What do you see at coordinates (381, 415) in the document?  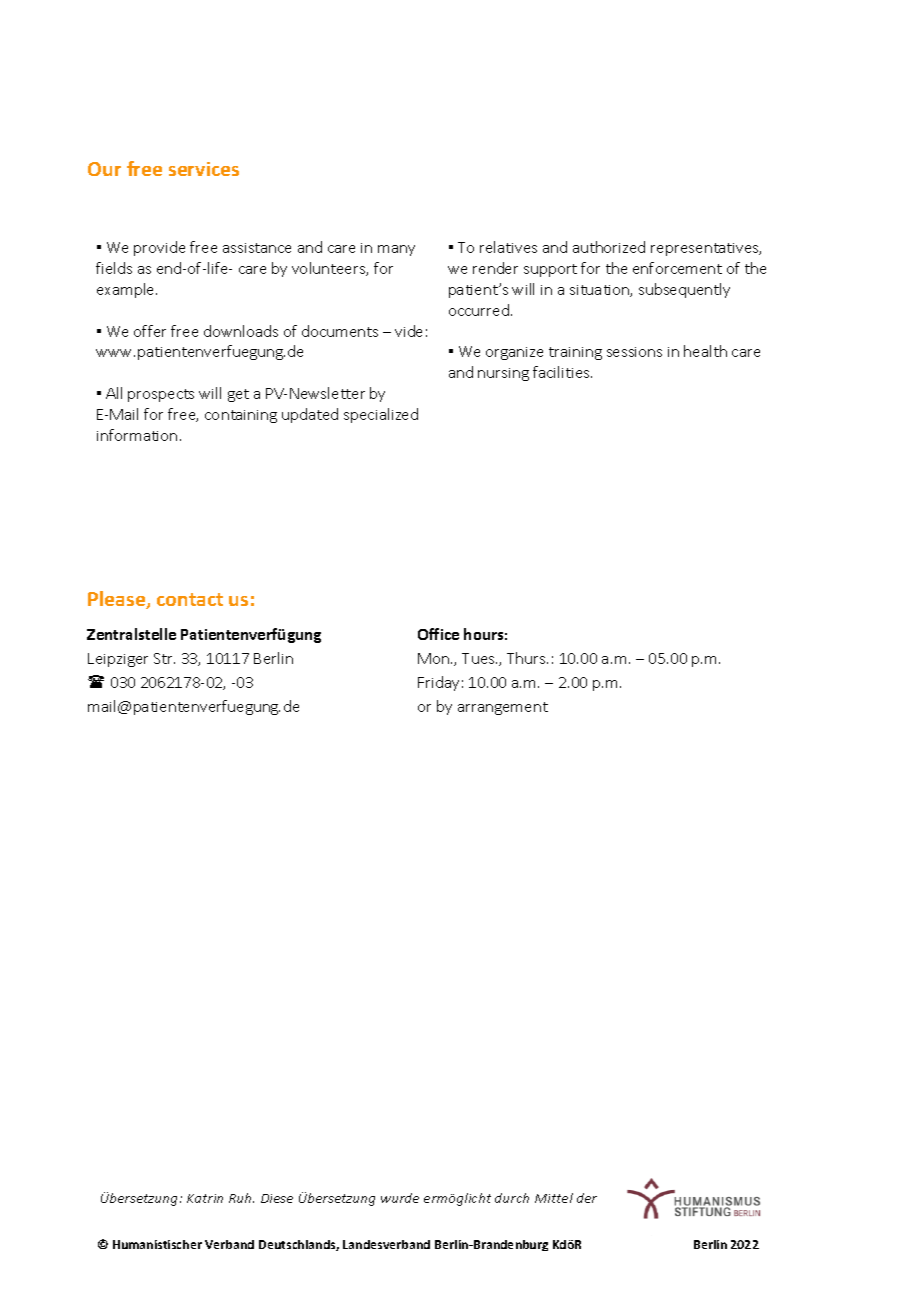 I see `specialized` at bounding box center [381, 415].
